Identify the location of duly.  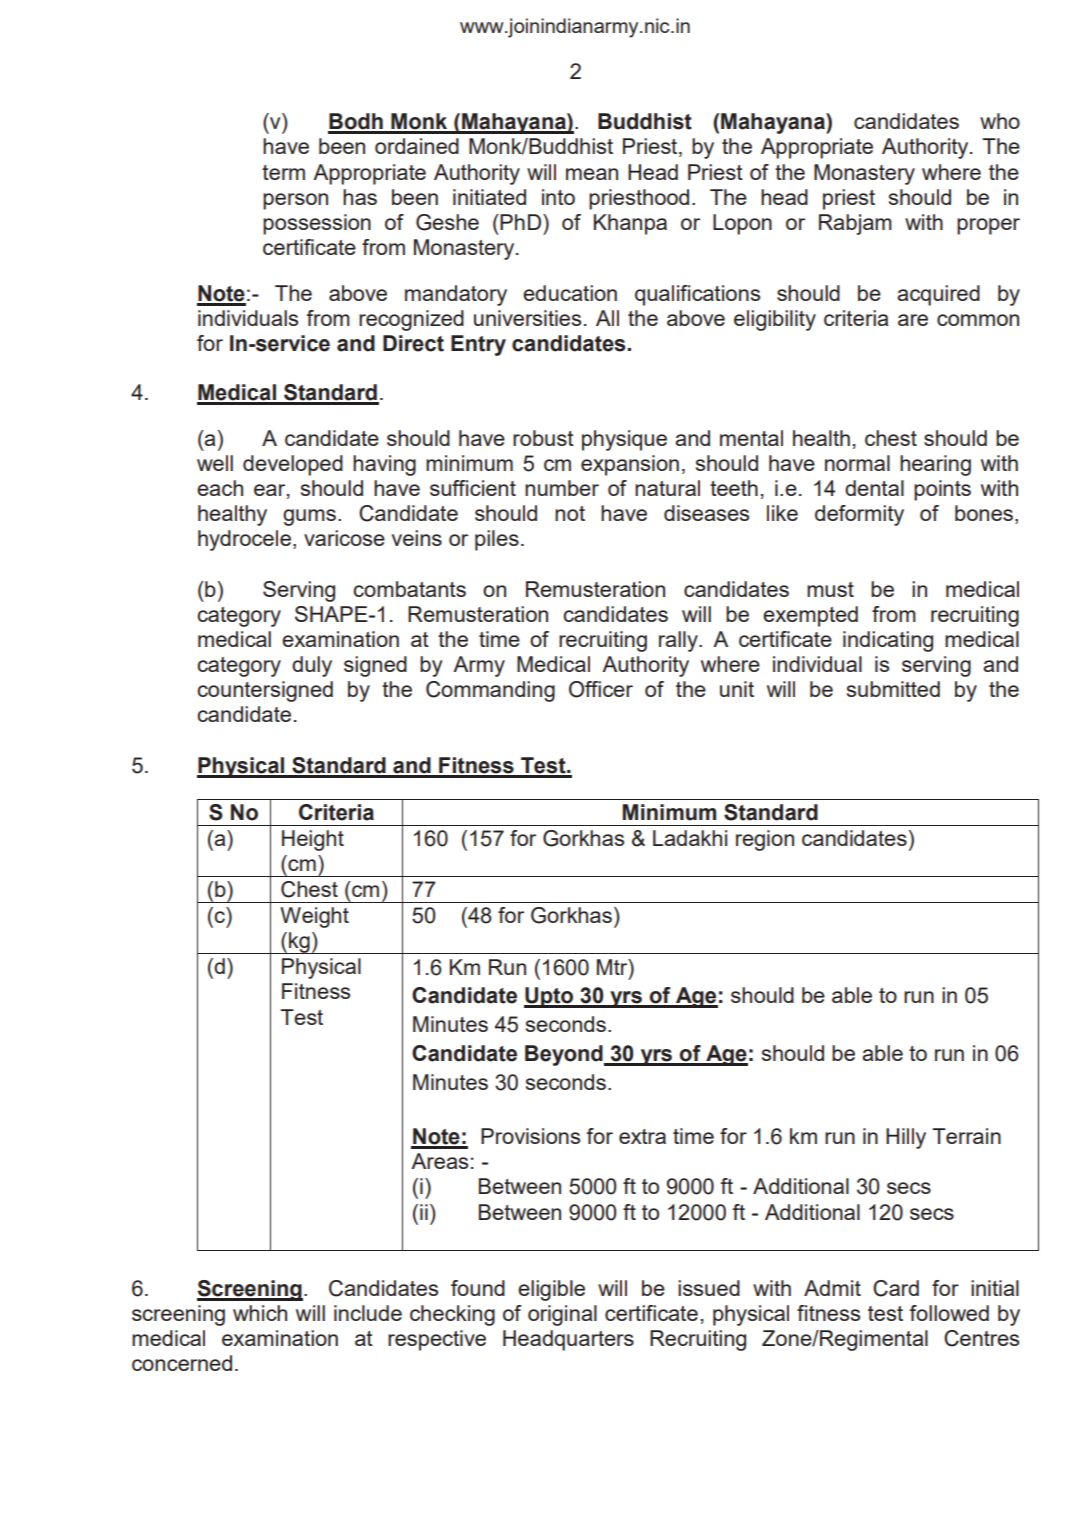
(312, 666).
